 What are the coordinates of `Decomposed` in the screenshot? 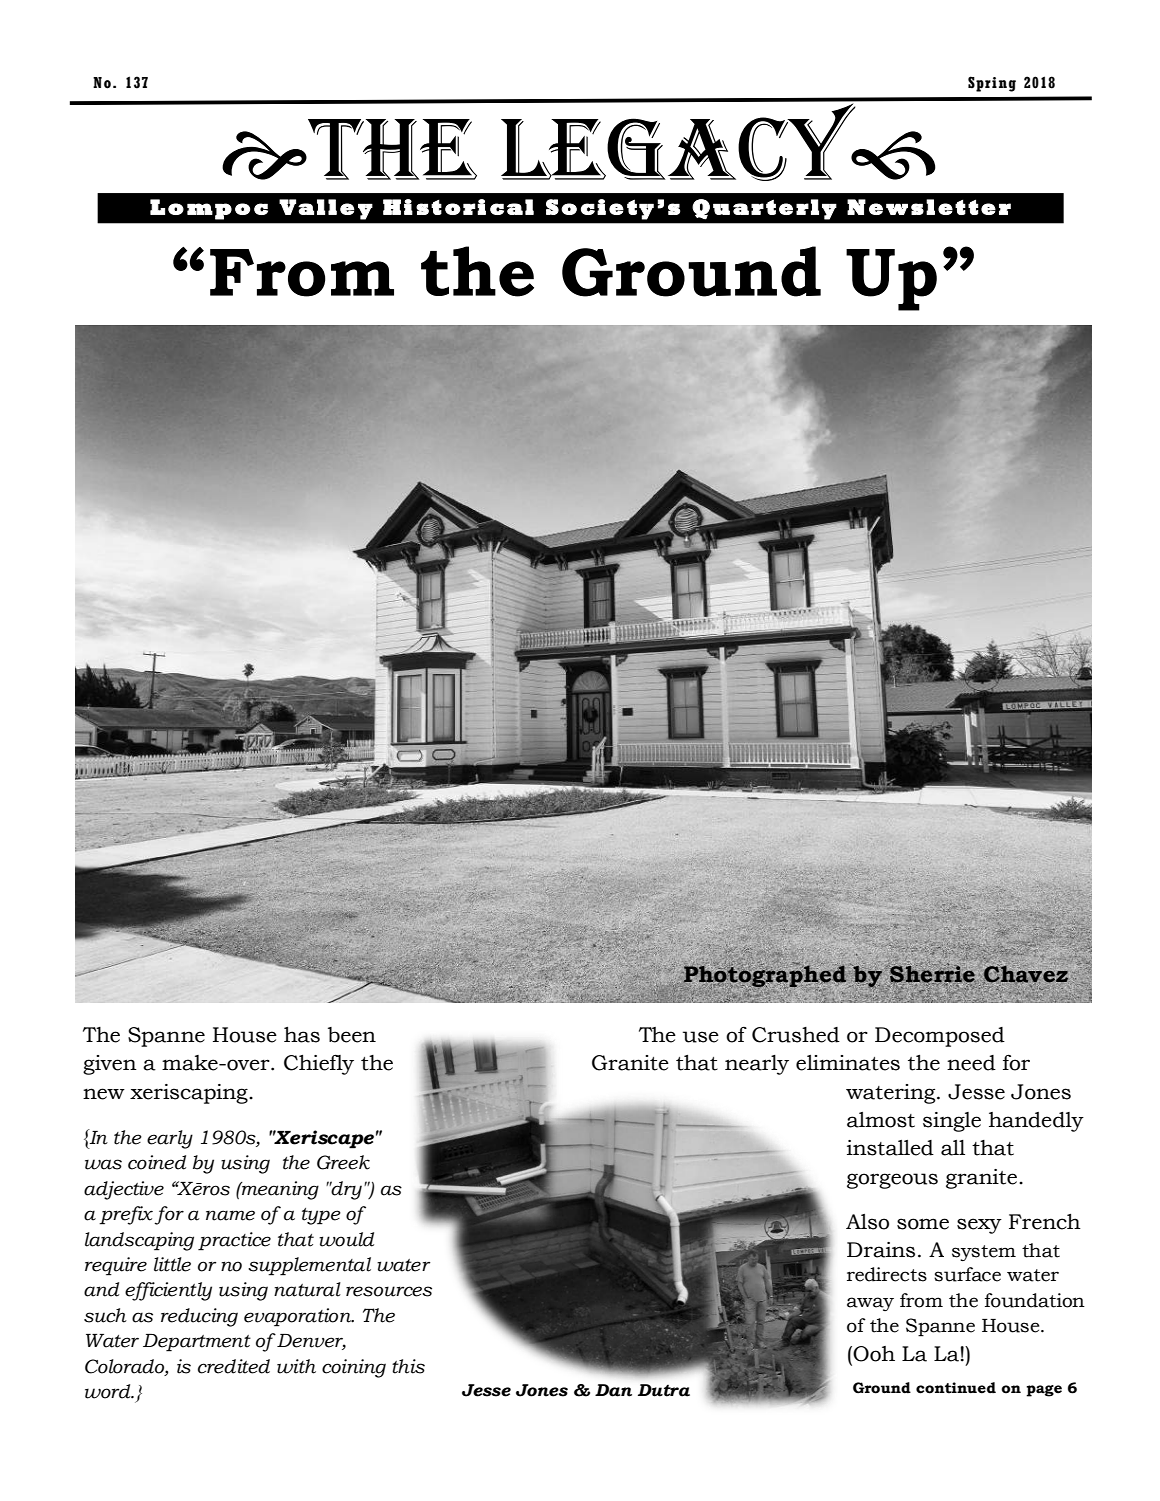 It's located at (940, 1037).
